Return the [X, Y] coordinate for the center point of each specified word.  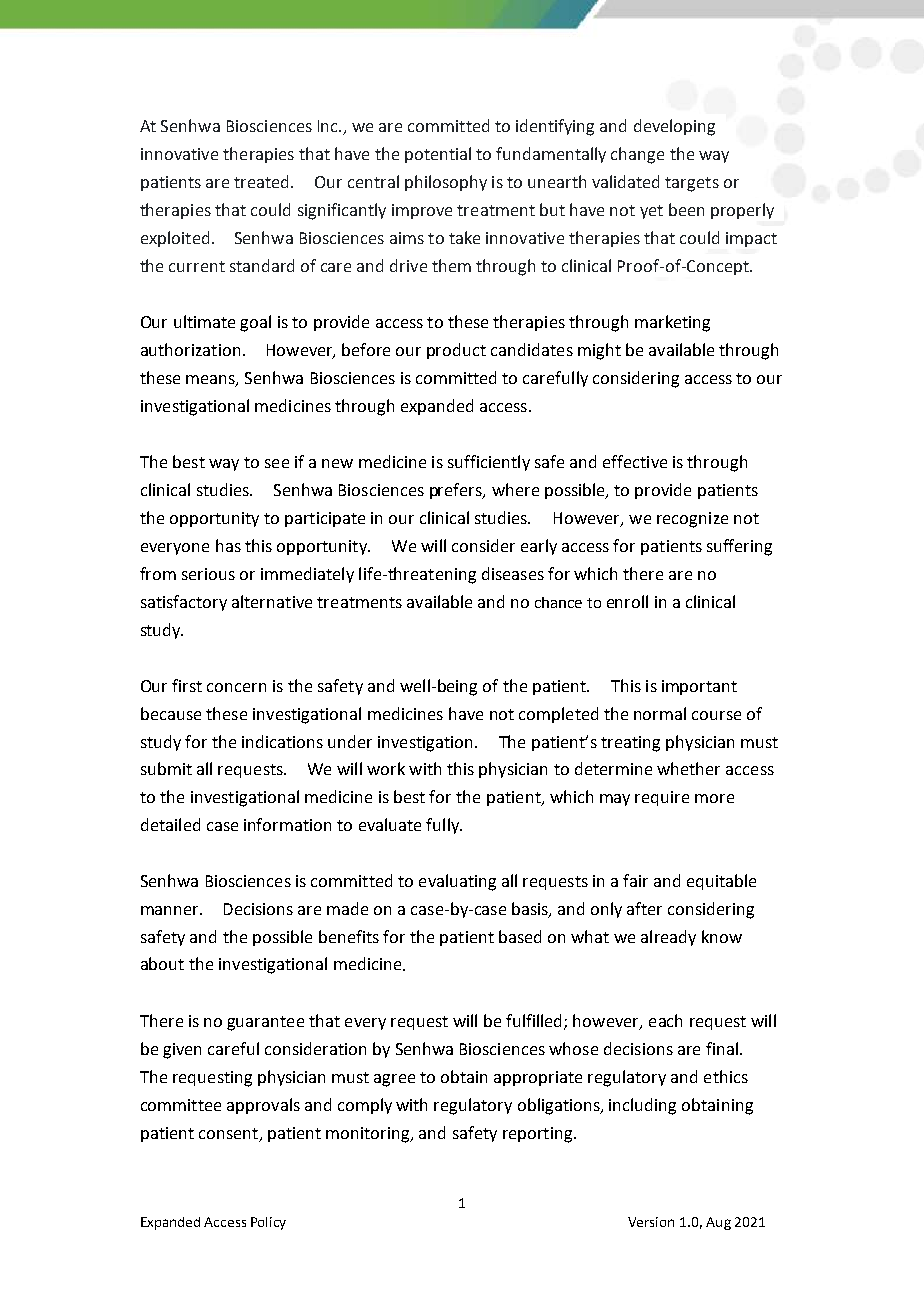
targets [692, 184]
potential [438, 155]
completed [558, 715]
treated [263, 181]
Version [651, 1222]
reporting [537, 1135]
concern [236, 687]
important [699, 687]
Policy [268, 1223]
